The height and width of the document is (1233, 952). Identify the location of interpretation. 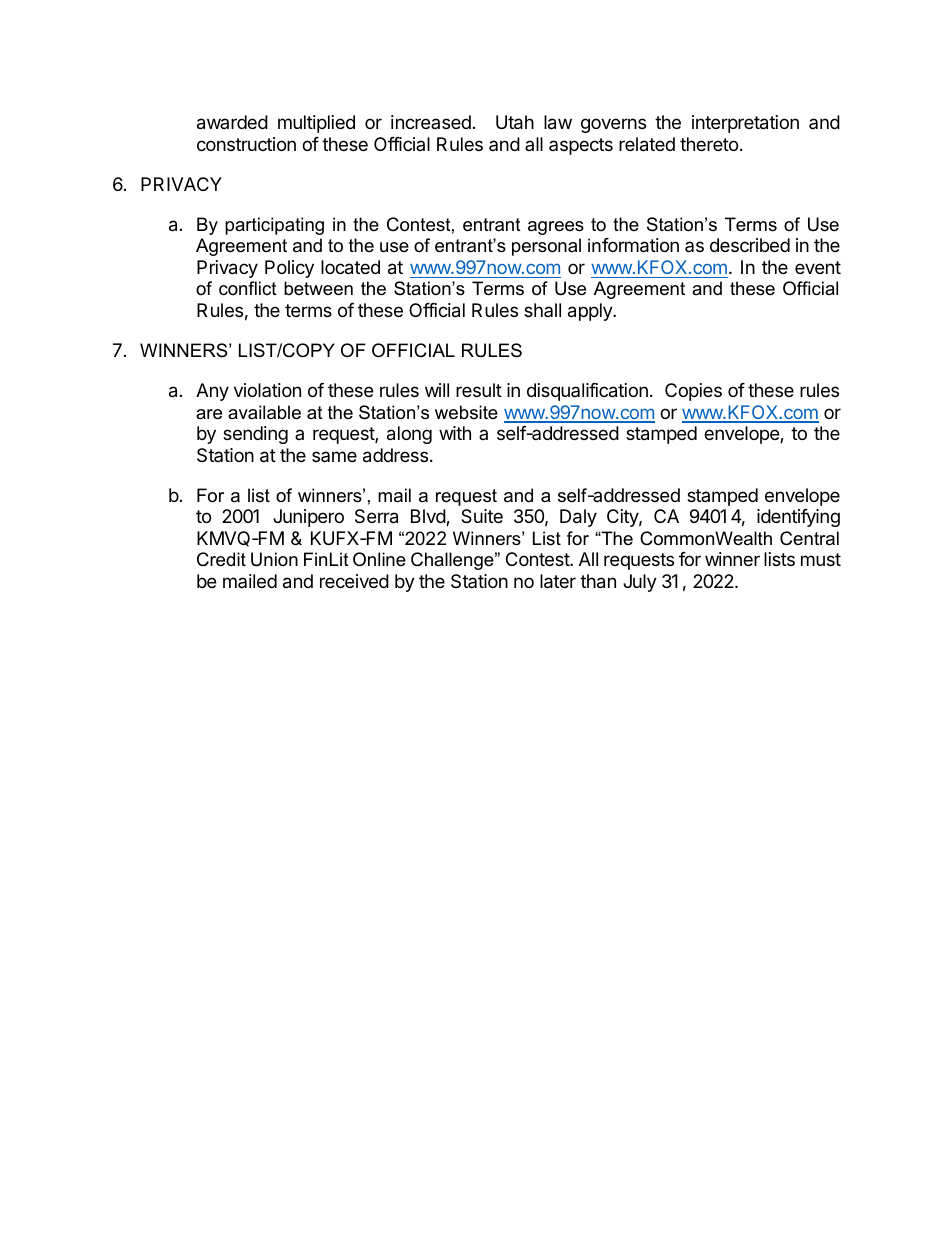
(745, 124).
